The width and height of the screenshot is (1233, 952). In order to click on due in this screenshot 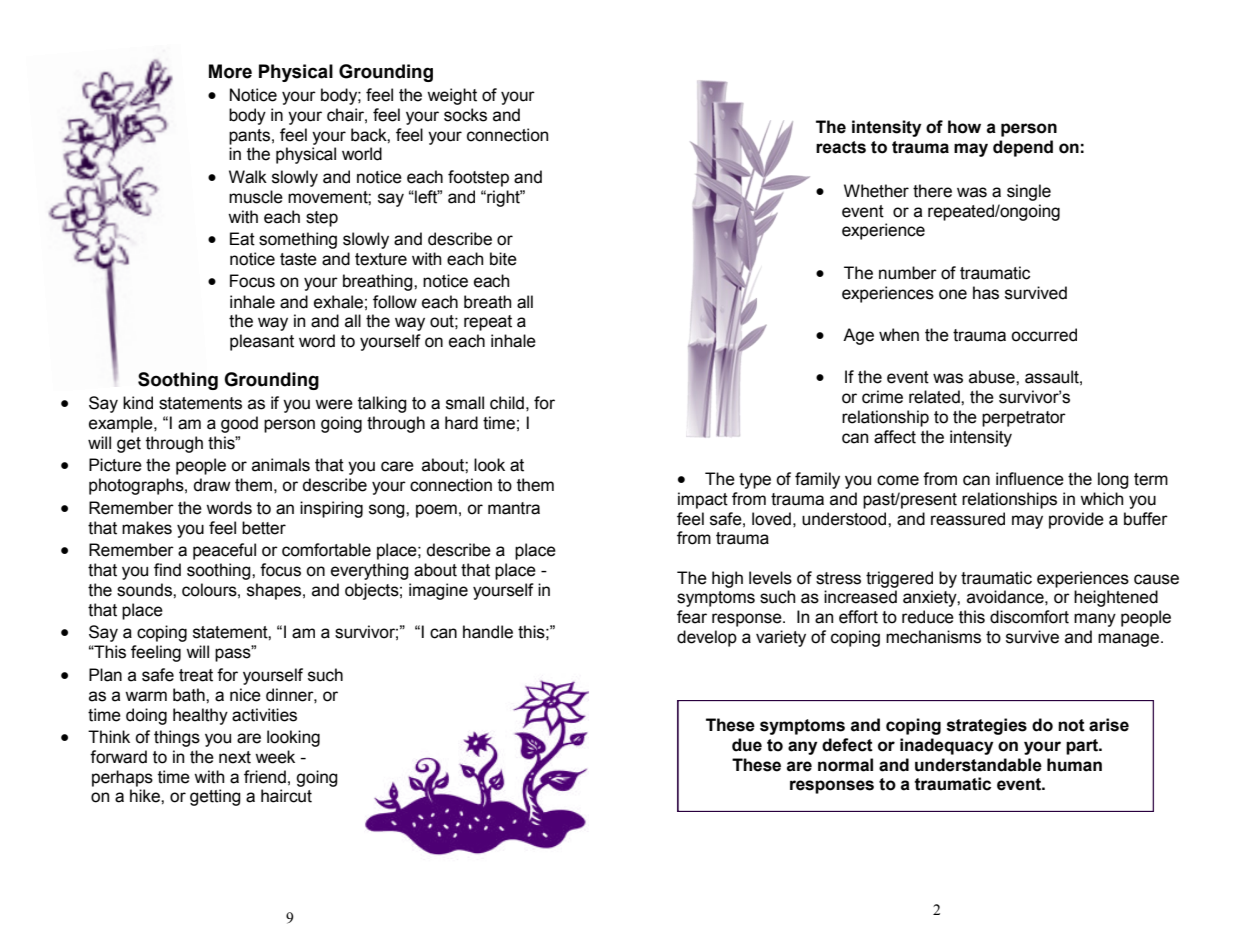, I will do `click(747, 745)`.
